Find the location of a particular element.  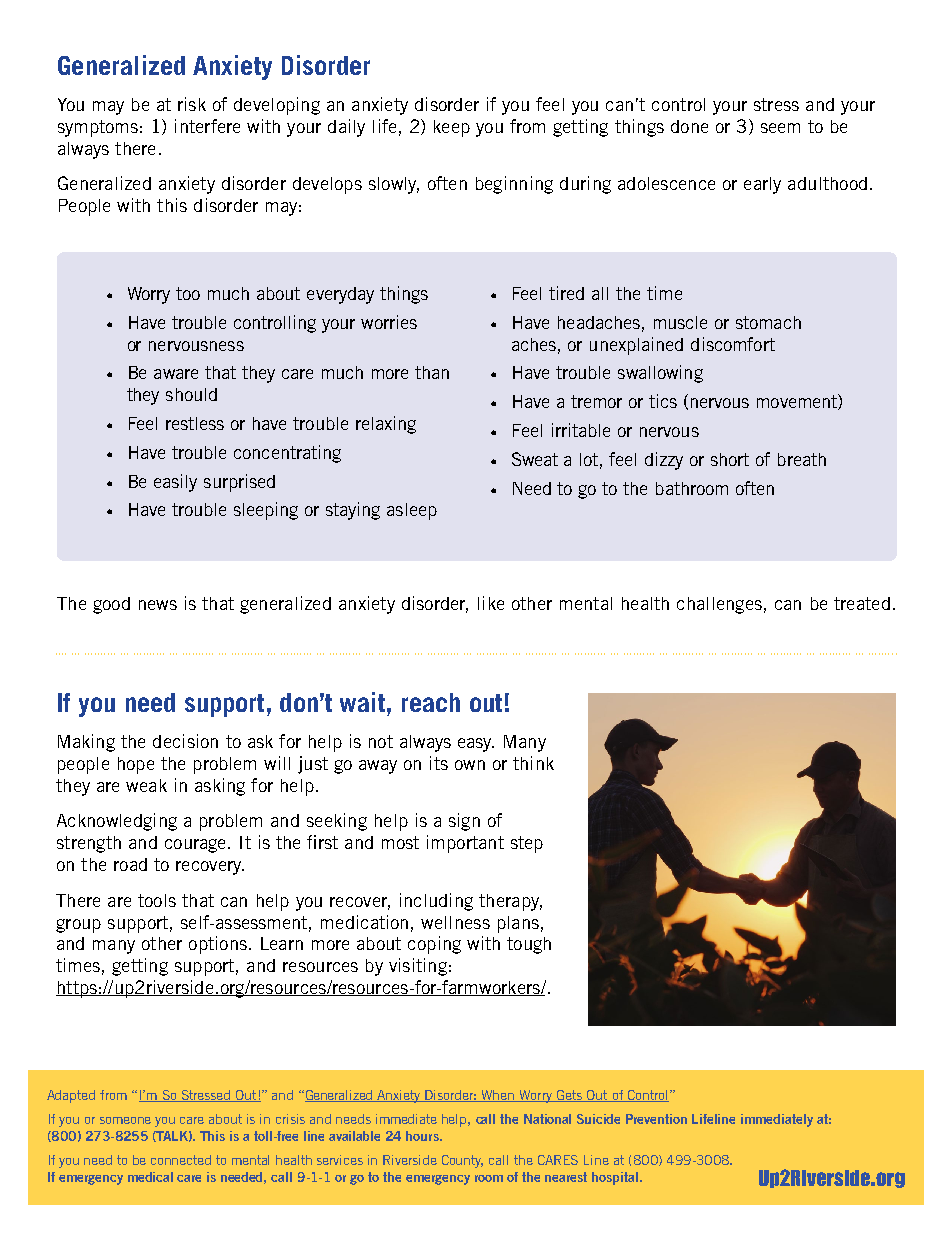

think is located at coordinates (533, 763).
